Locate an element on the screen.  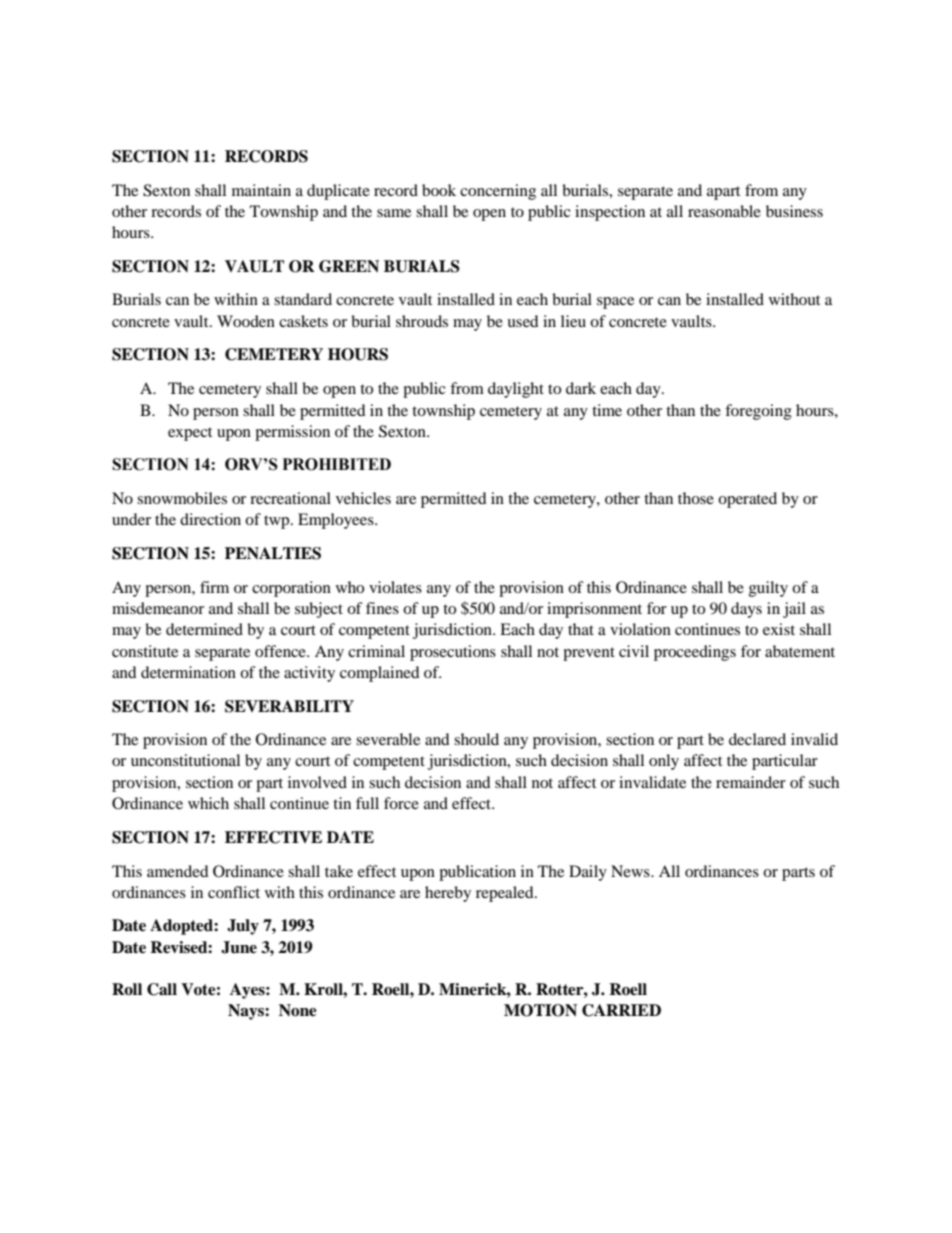
book is located at coordinates (439, 190).
